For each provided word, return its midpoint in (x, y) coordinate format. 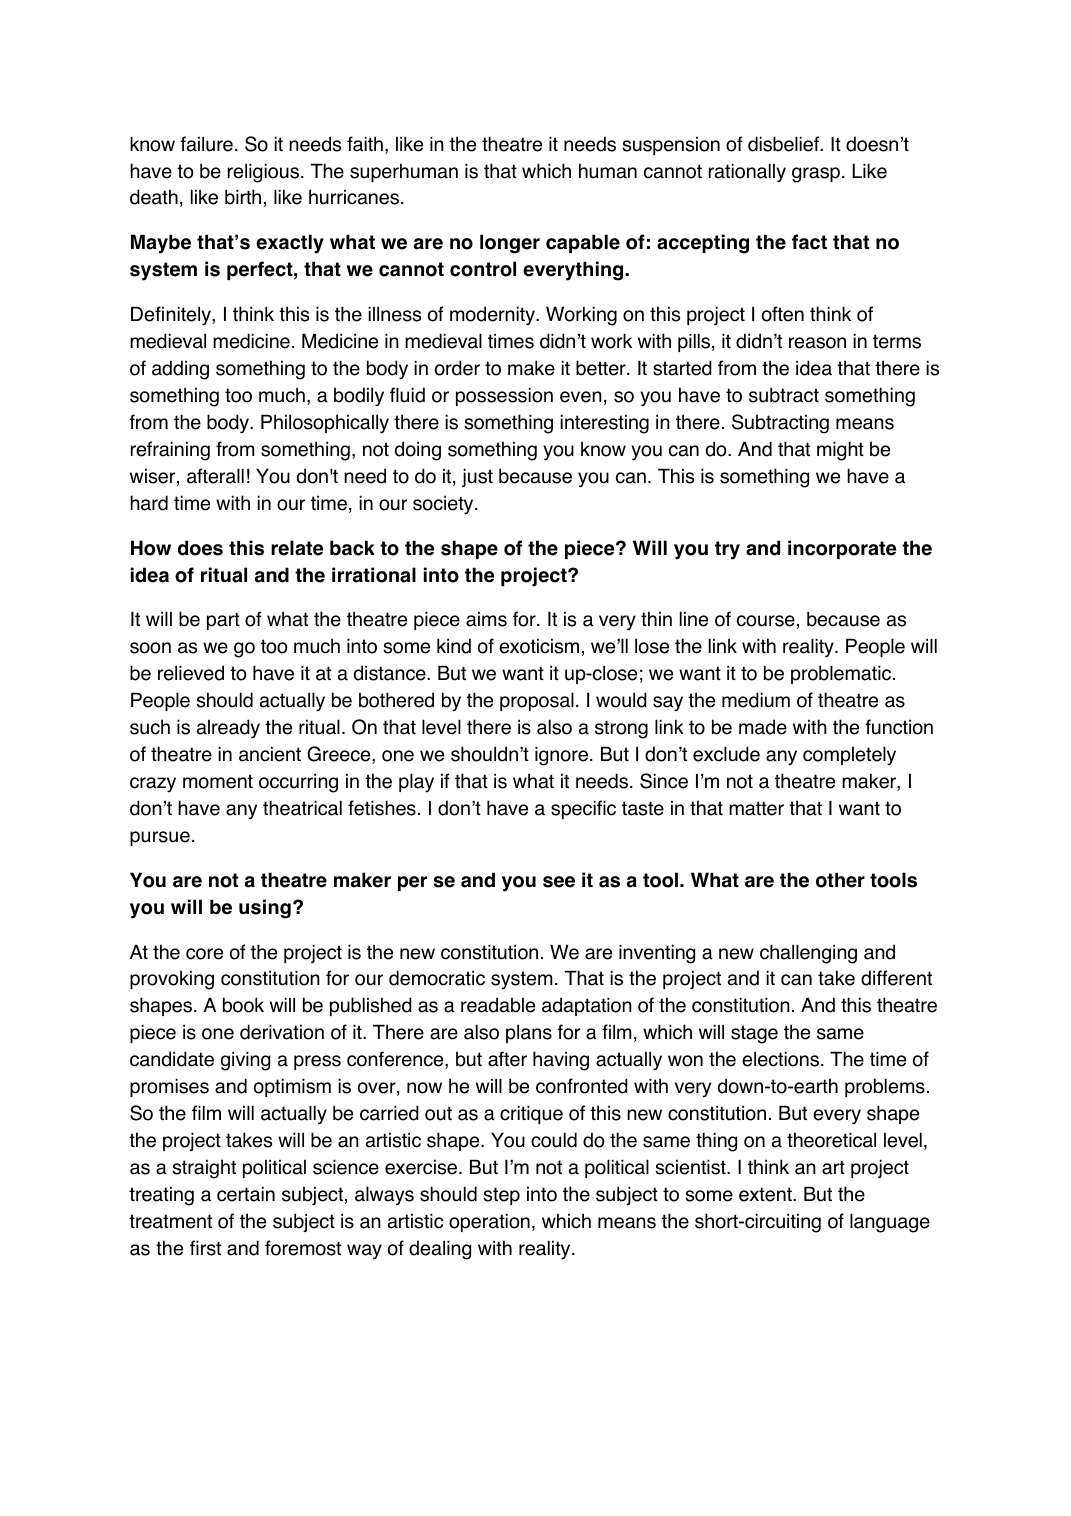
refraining (170, 451)
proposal (537, 701)
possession (504, 396)
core (204, 954)
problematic (841, 674)
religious (263, 173)
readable (498, 1005)
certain (246, 1194)
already (228, 729)
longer (510, 244)
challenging (808, 954)
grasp (816, 175)
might (840, 451)
